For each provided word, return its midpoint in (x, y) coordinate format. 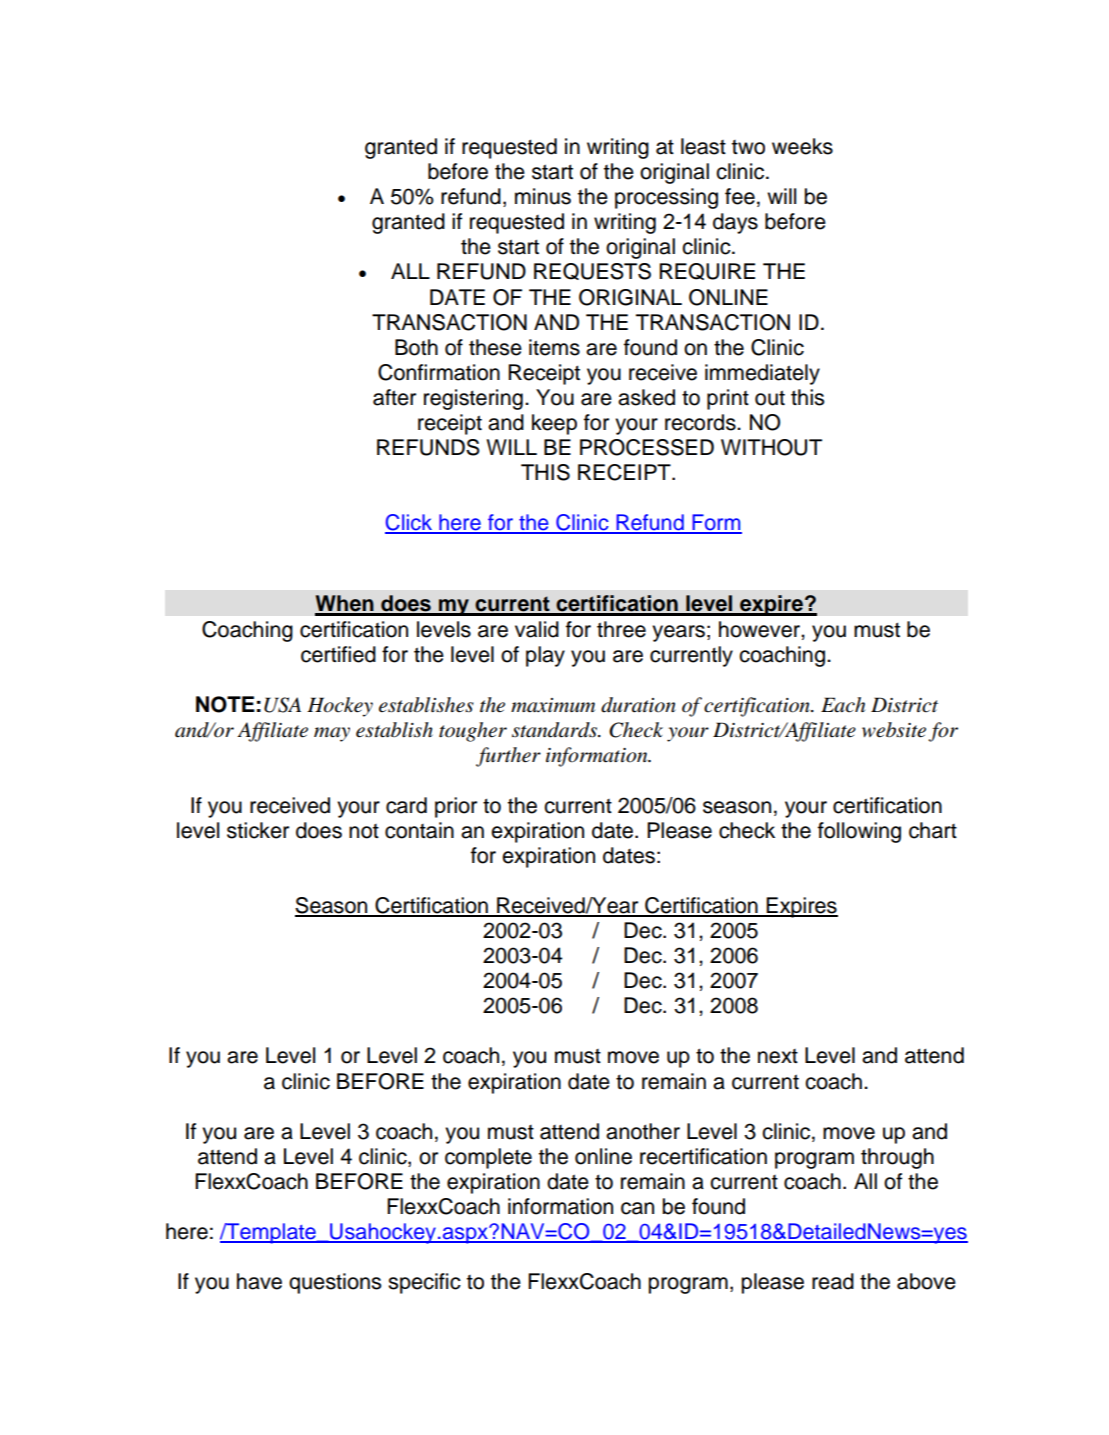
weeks (802, 146)
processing (666, 198)
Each (843, 705)
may (332, 734)
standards (556, 730)
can (637, 1208)
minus (543, 196)
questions (335, 1283)
